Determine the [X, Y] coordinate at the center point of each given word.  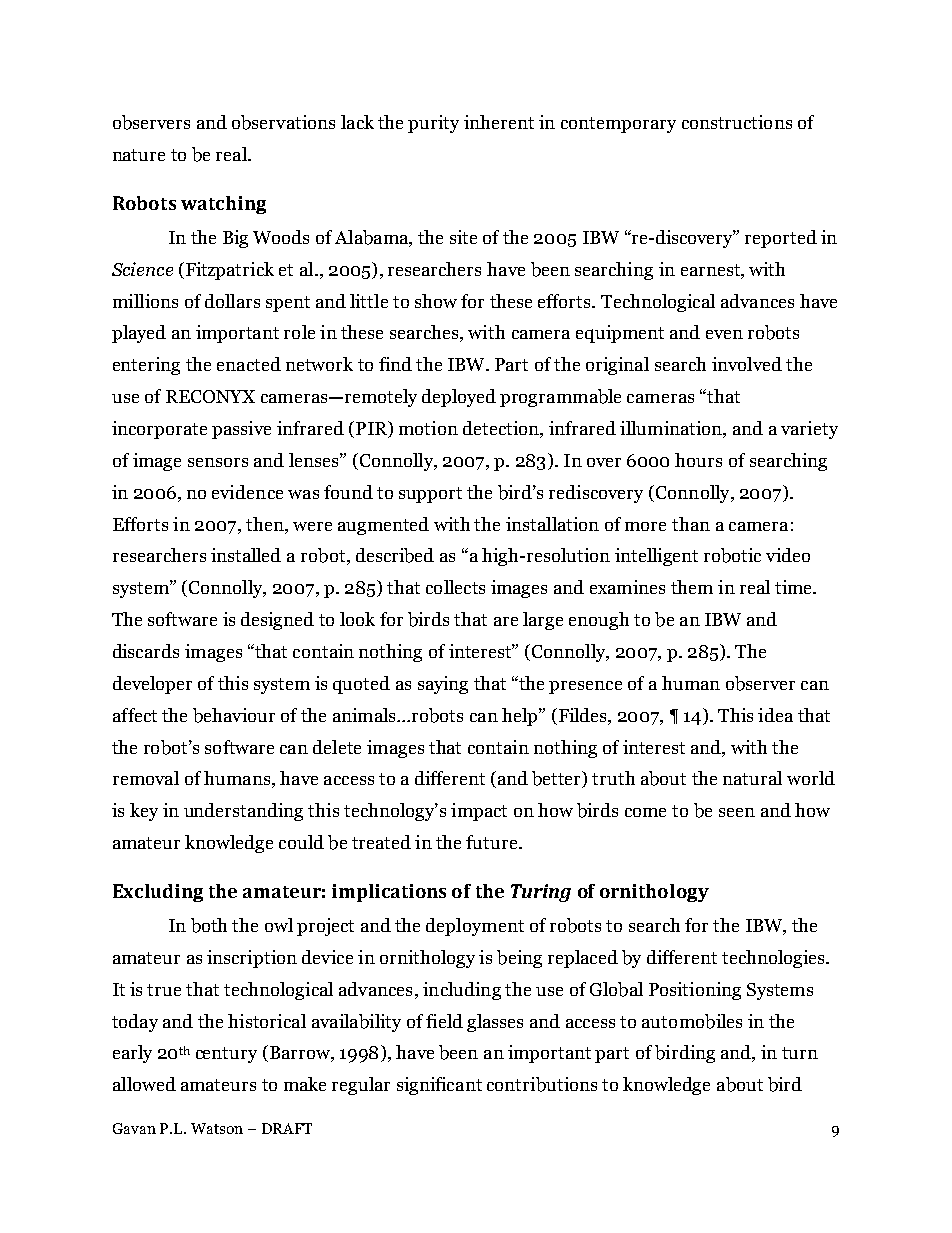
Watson [217, 1128]
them [692, 587]
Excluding [158, 893]
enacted [249, 364]
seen [737, 812]
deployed [459, 398]
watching [223, 205]
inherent [499, 122]
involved [747, 364]
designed [277, 621]
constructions [737, 122]
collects [455, 587]
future [493, 842]
